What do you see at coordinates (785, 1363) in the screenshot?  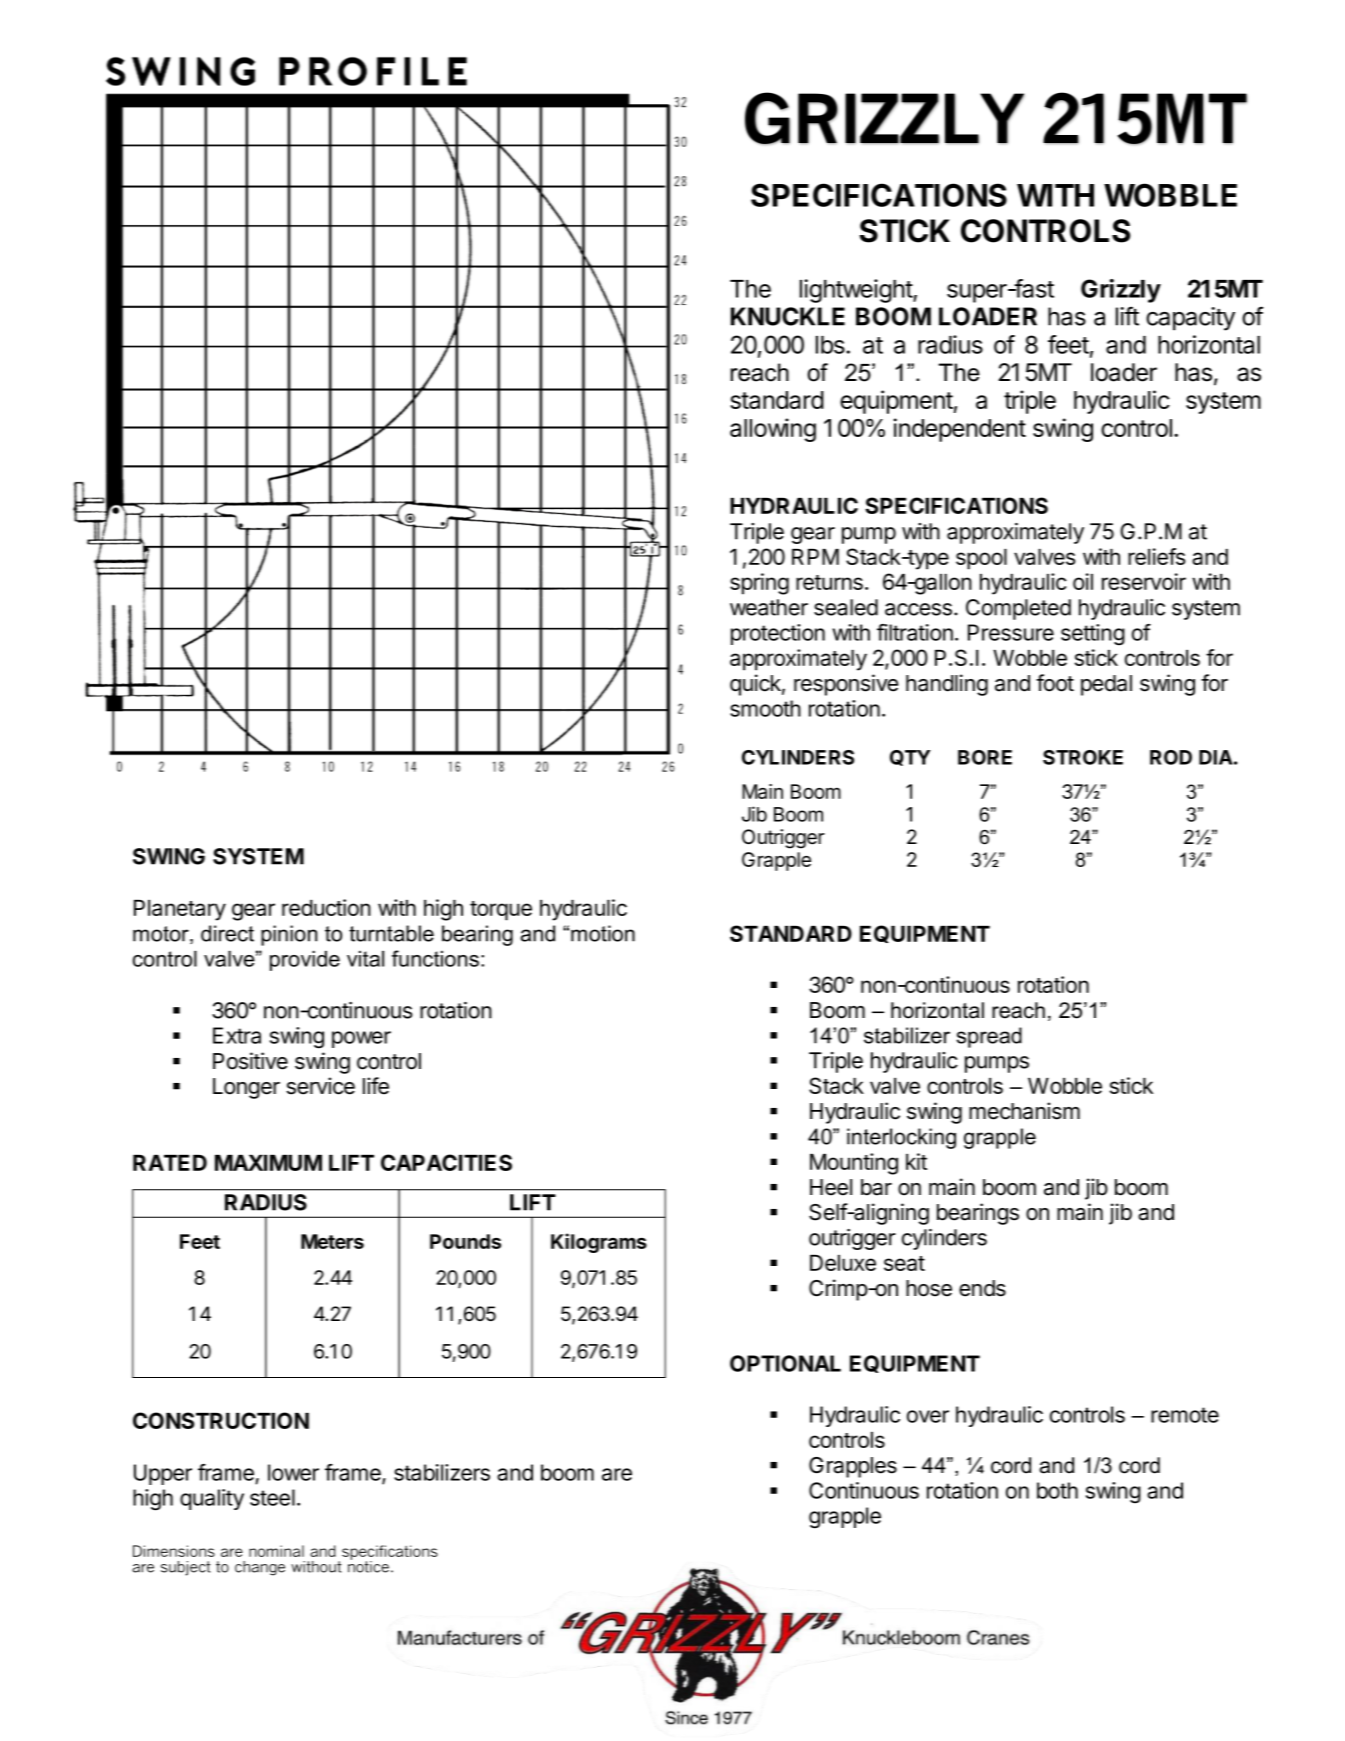 I see `OPTIONAL` at bounding box center [785, 1363].
